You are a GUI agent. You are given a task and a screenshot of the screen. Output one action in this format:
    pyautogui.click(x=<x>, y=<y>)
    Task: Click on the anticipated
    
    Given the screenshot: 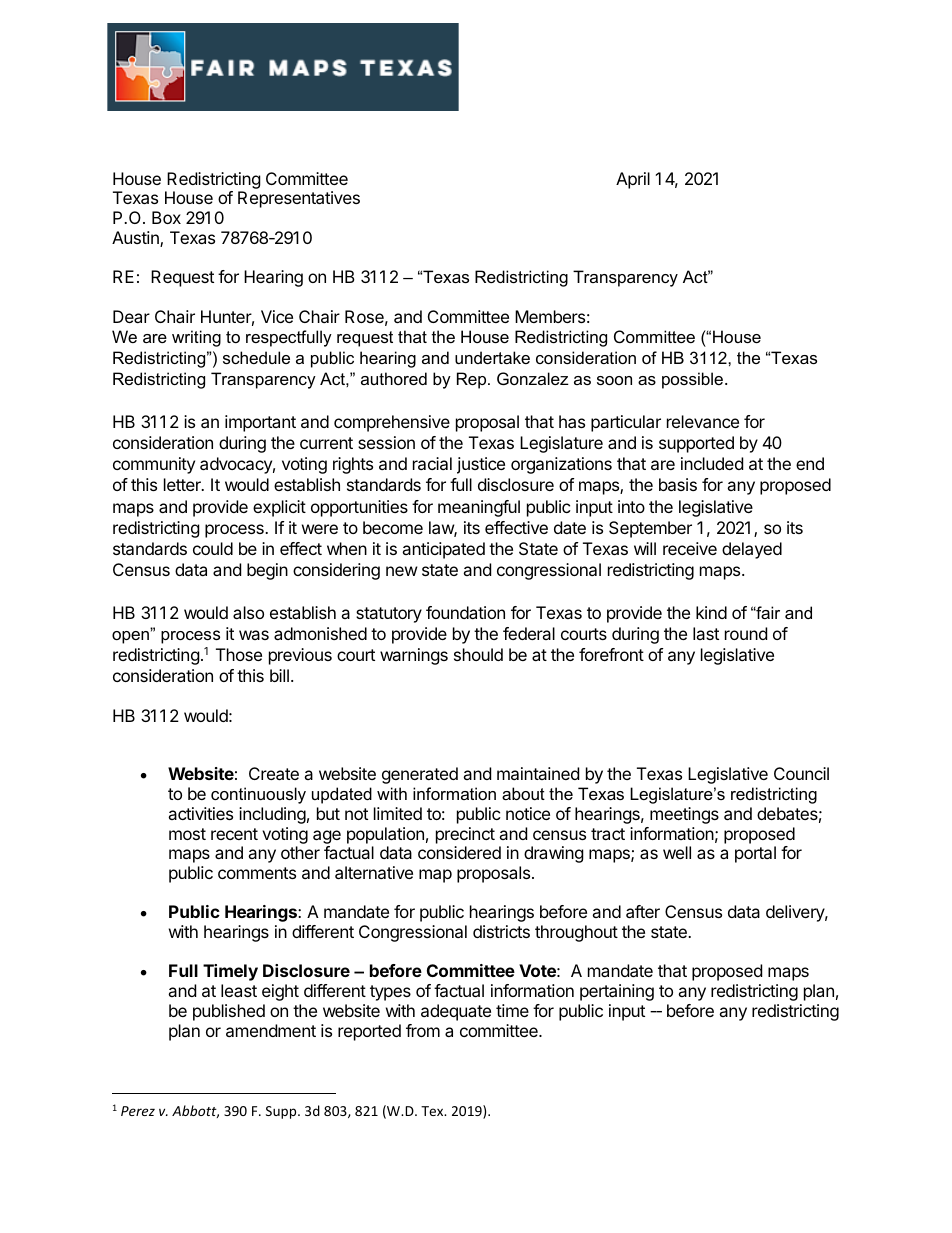 What is the action you would take?
    pyautogui.click(x=443, y=550)
